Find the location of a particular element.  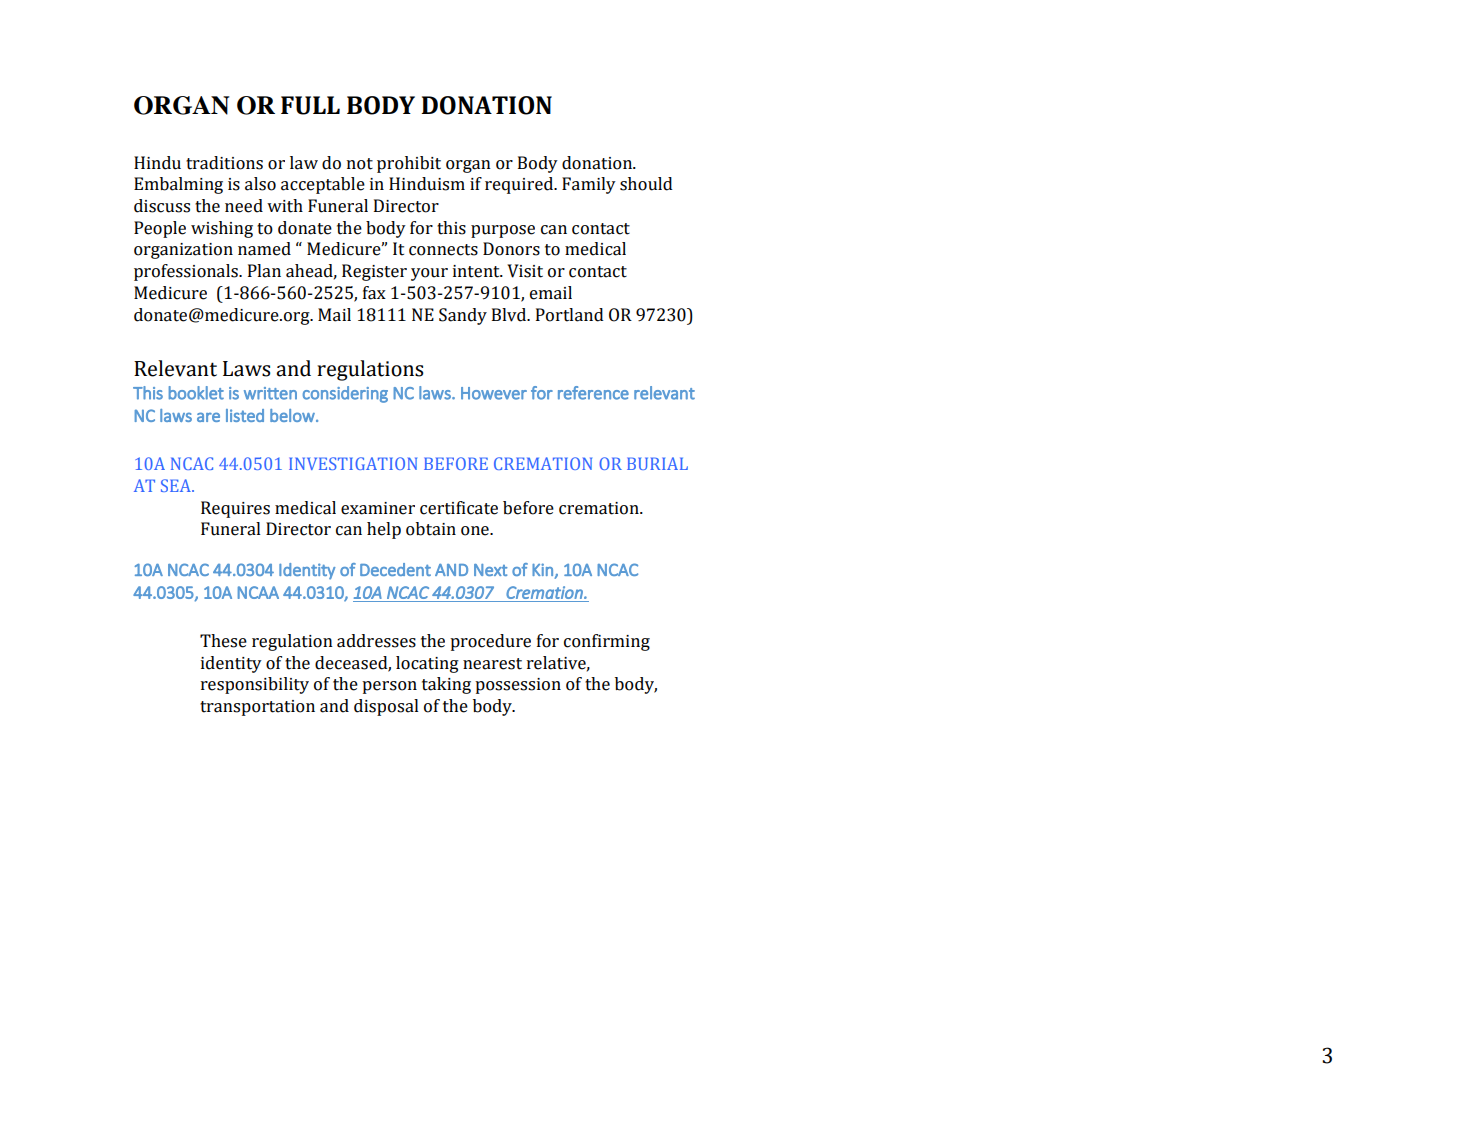

confirming is located at coordinates (607, 642).
